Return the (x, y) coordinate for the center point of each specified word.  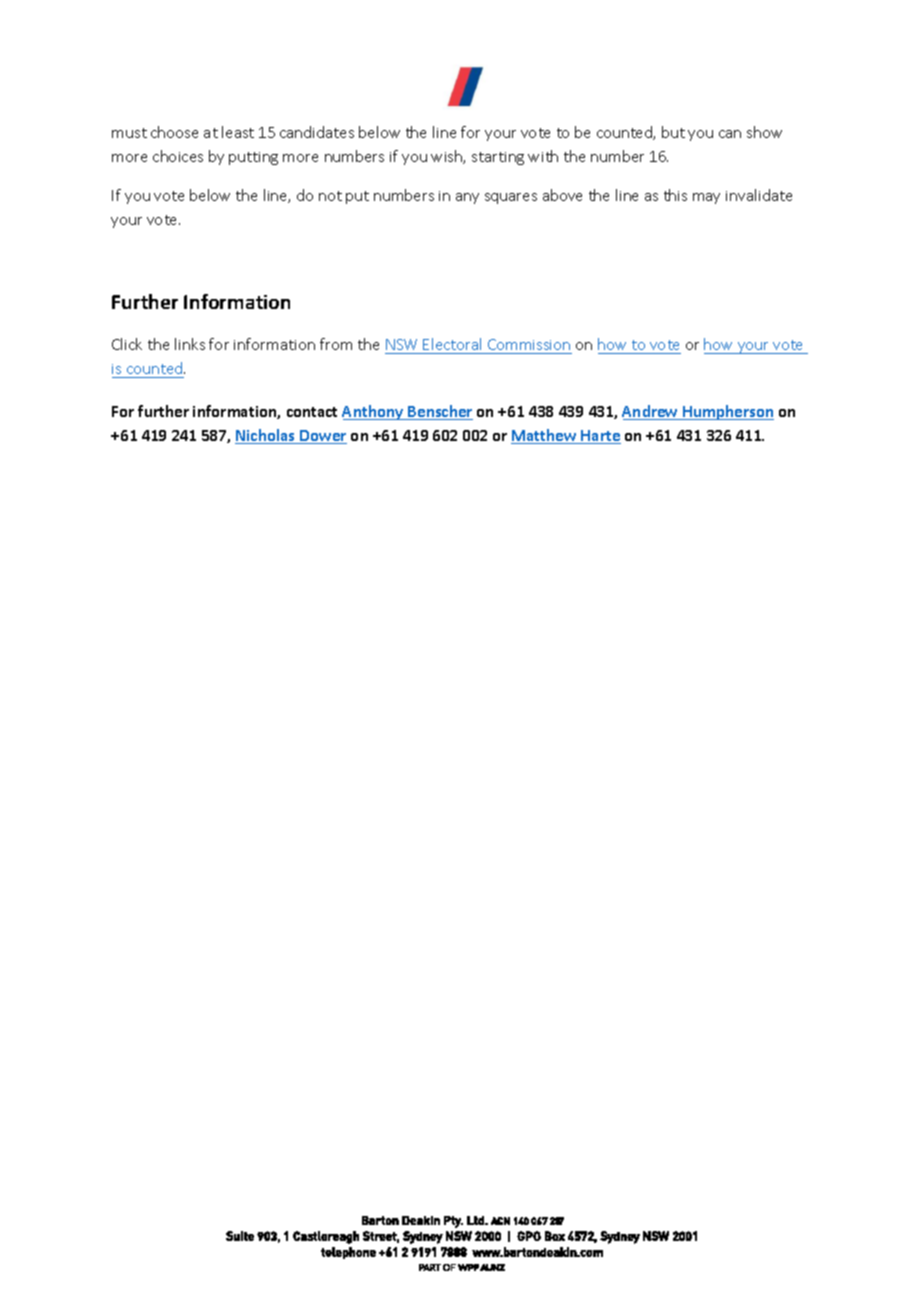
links (190, 344)
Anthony (374, 412)
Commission (529, 344)
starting (498, 158)
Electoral (452, 344)
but (673, 132)
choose (174, 132)
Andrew (651, 412)
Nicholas (266, 436)
